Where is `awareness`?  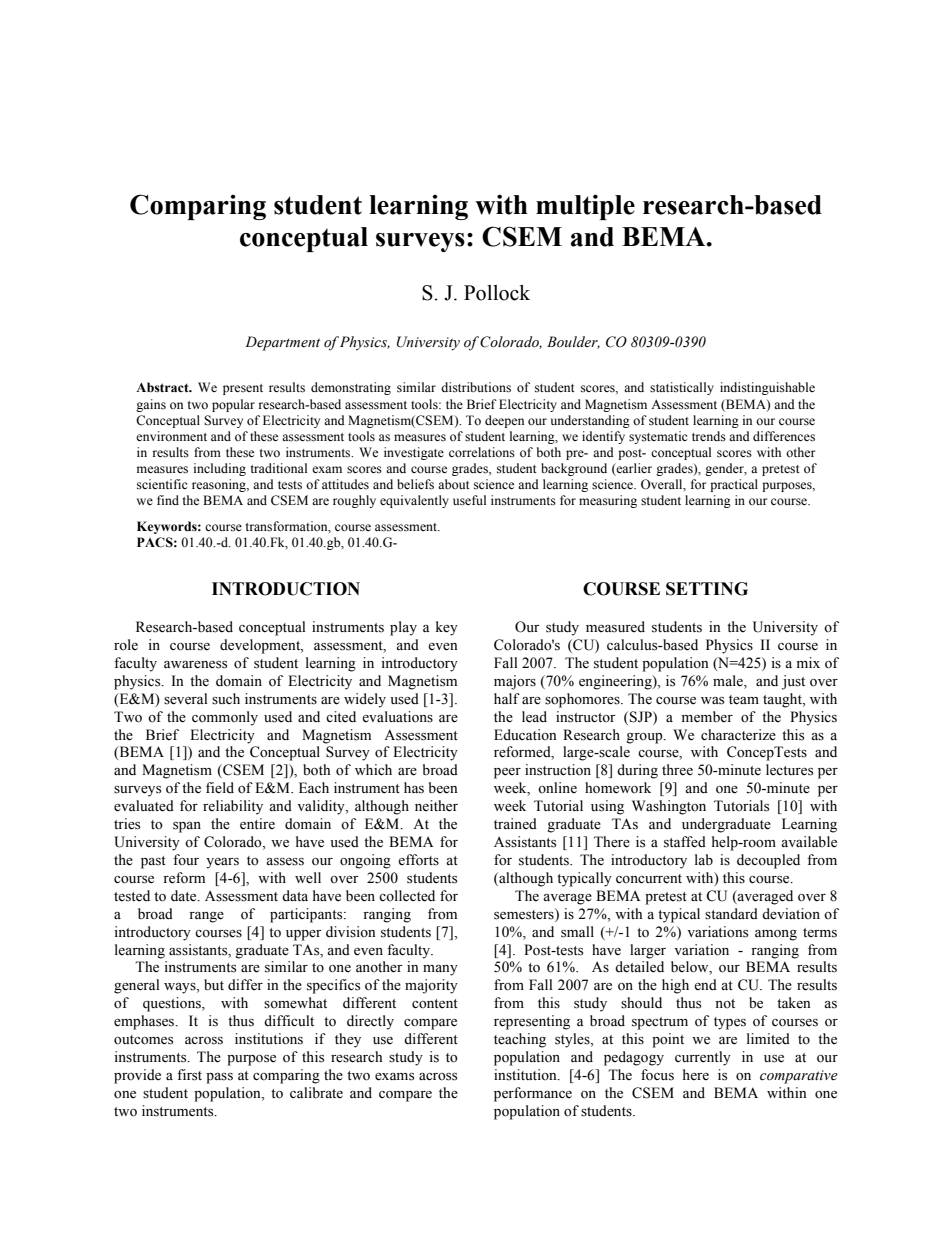 awareness is located at coordinates (195, 665).
